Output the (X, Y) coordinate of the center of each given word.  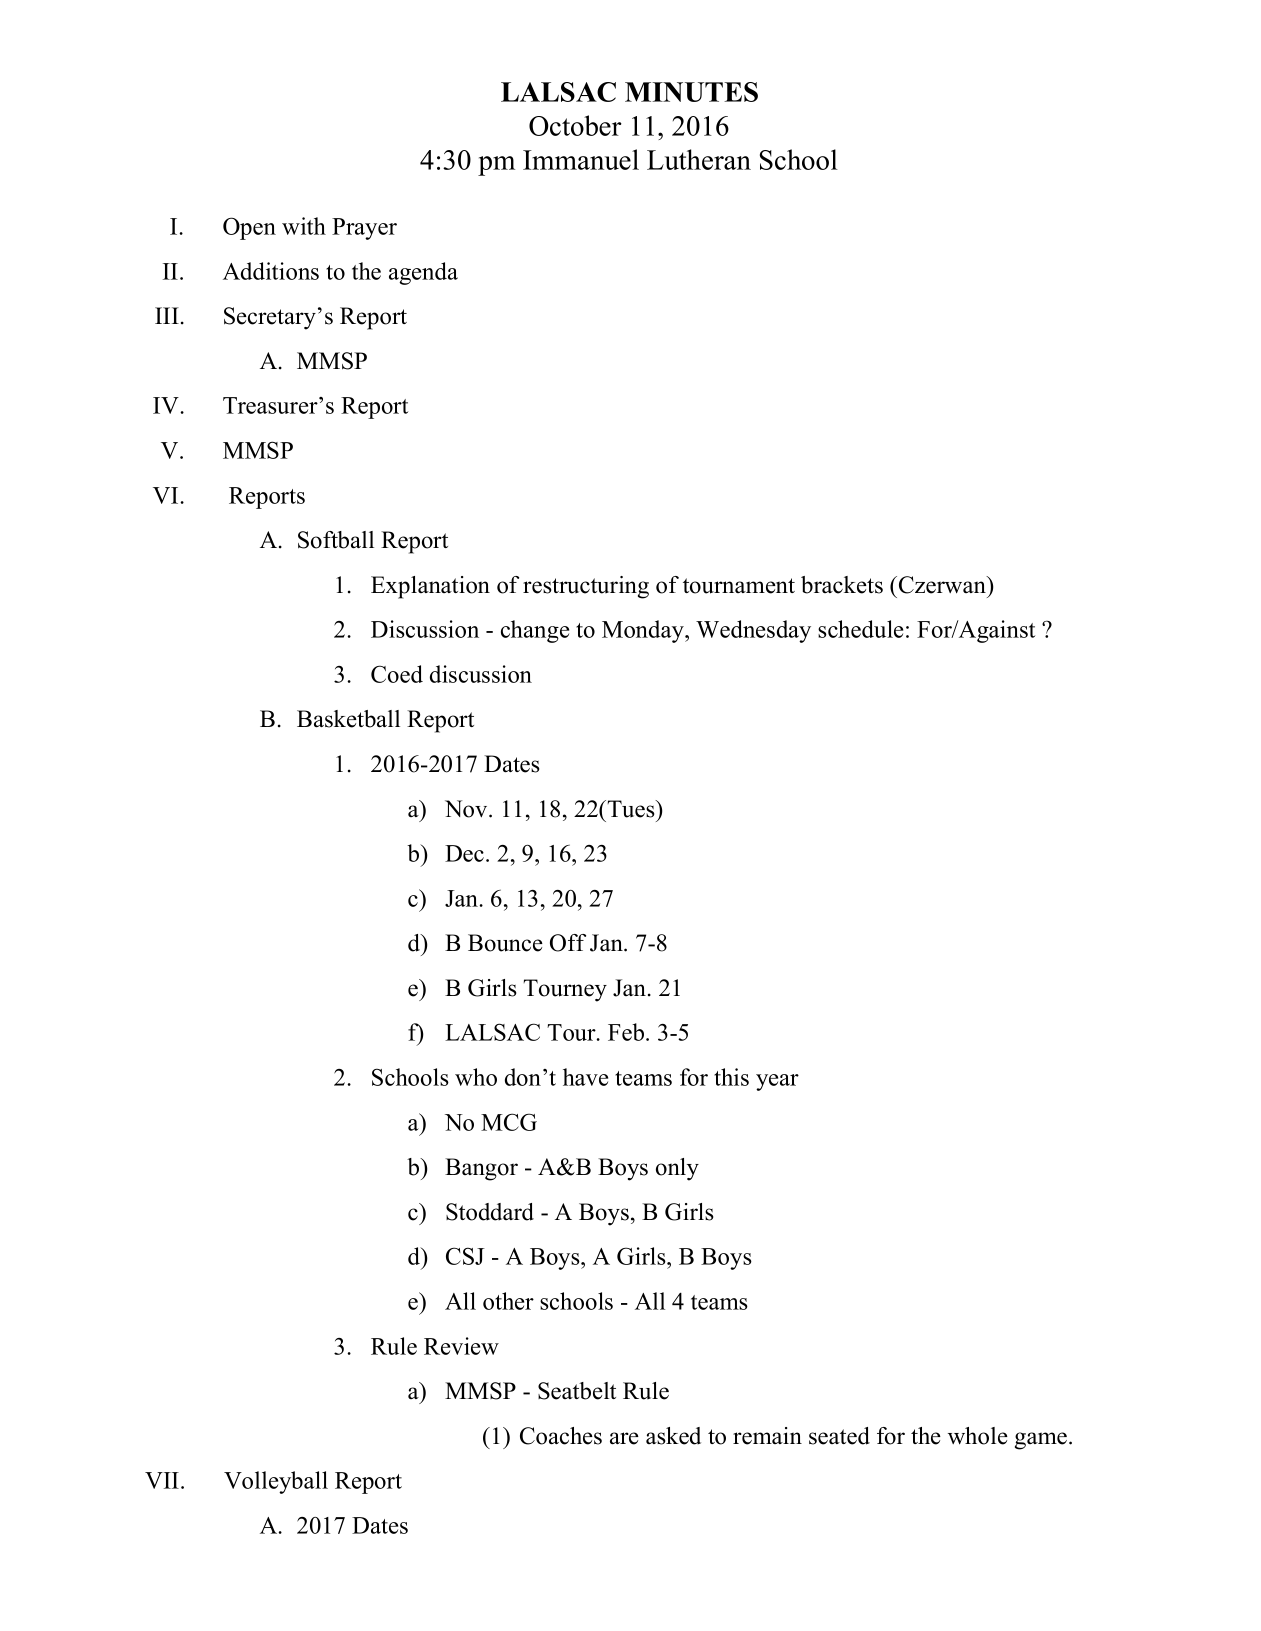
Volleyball (276, 1482)
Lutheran (699, 159)
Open (249, 228)
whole (978, 1436)
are (624, 1438)
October (575, 125)
